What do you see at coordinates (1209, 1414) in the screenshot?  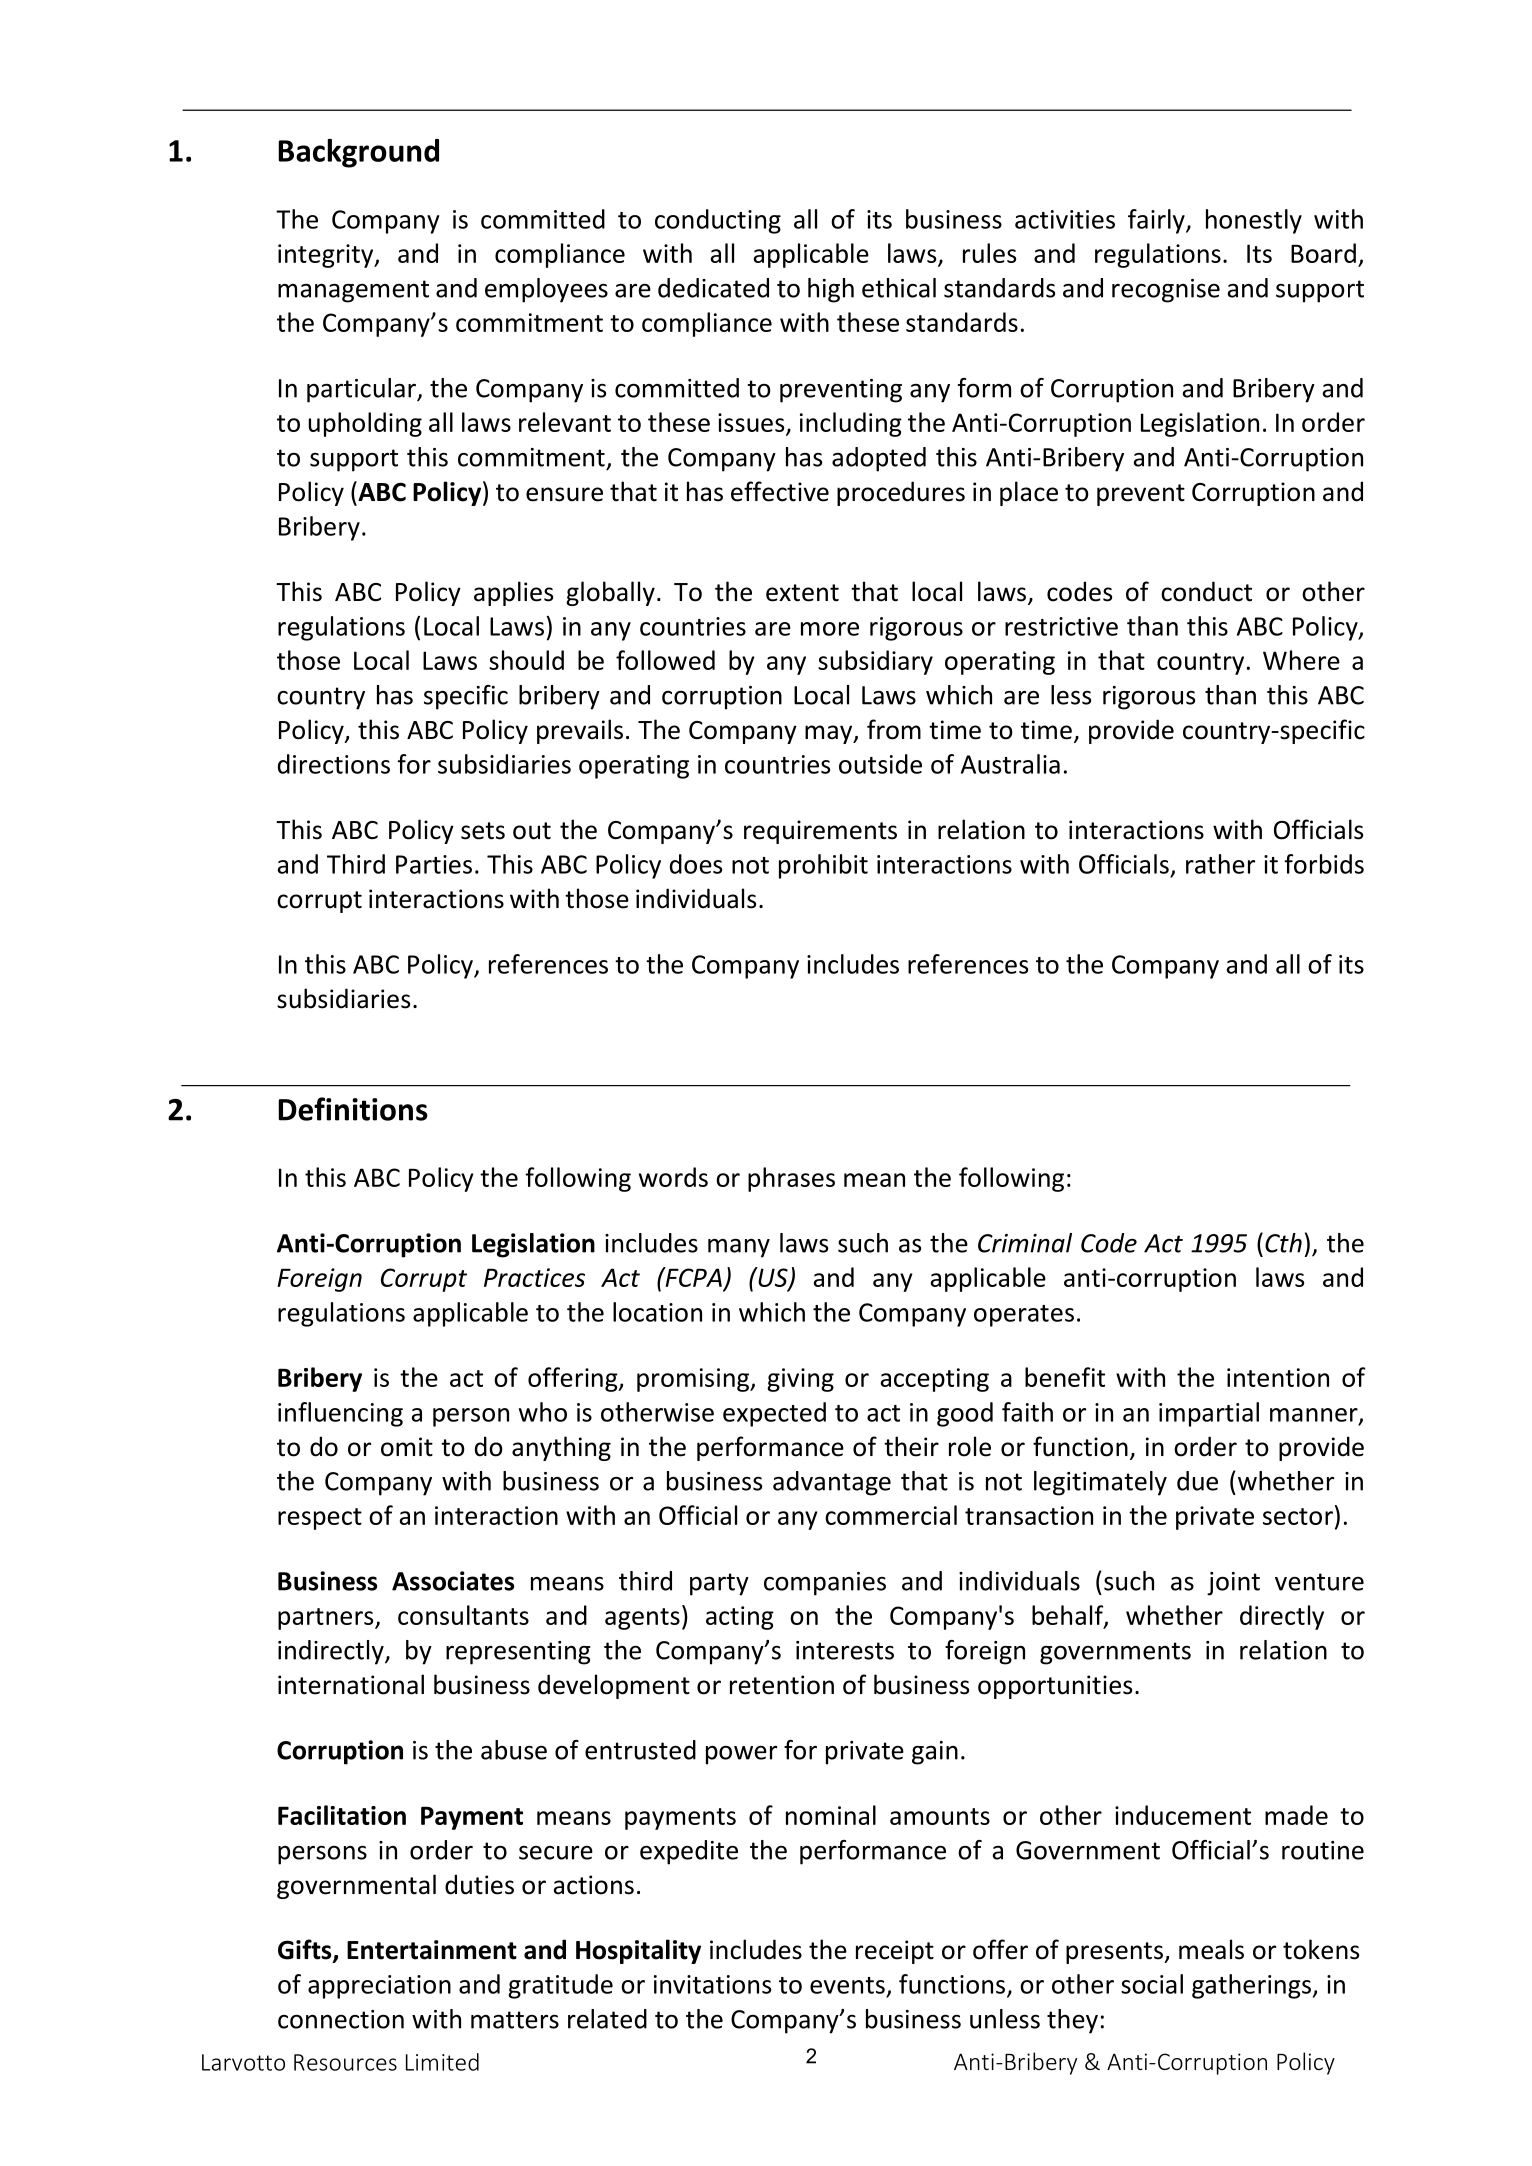 I see `impartial` at bounding box center [1209, 1414].
